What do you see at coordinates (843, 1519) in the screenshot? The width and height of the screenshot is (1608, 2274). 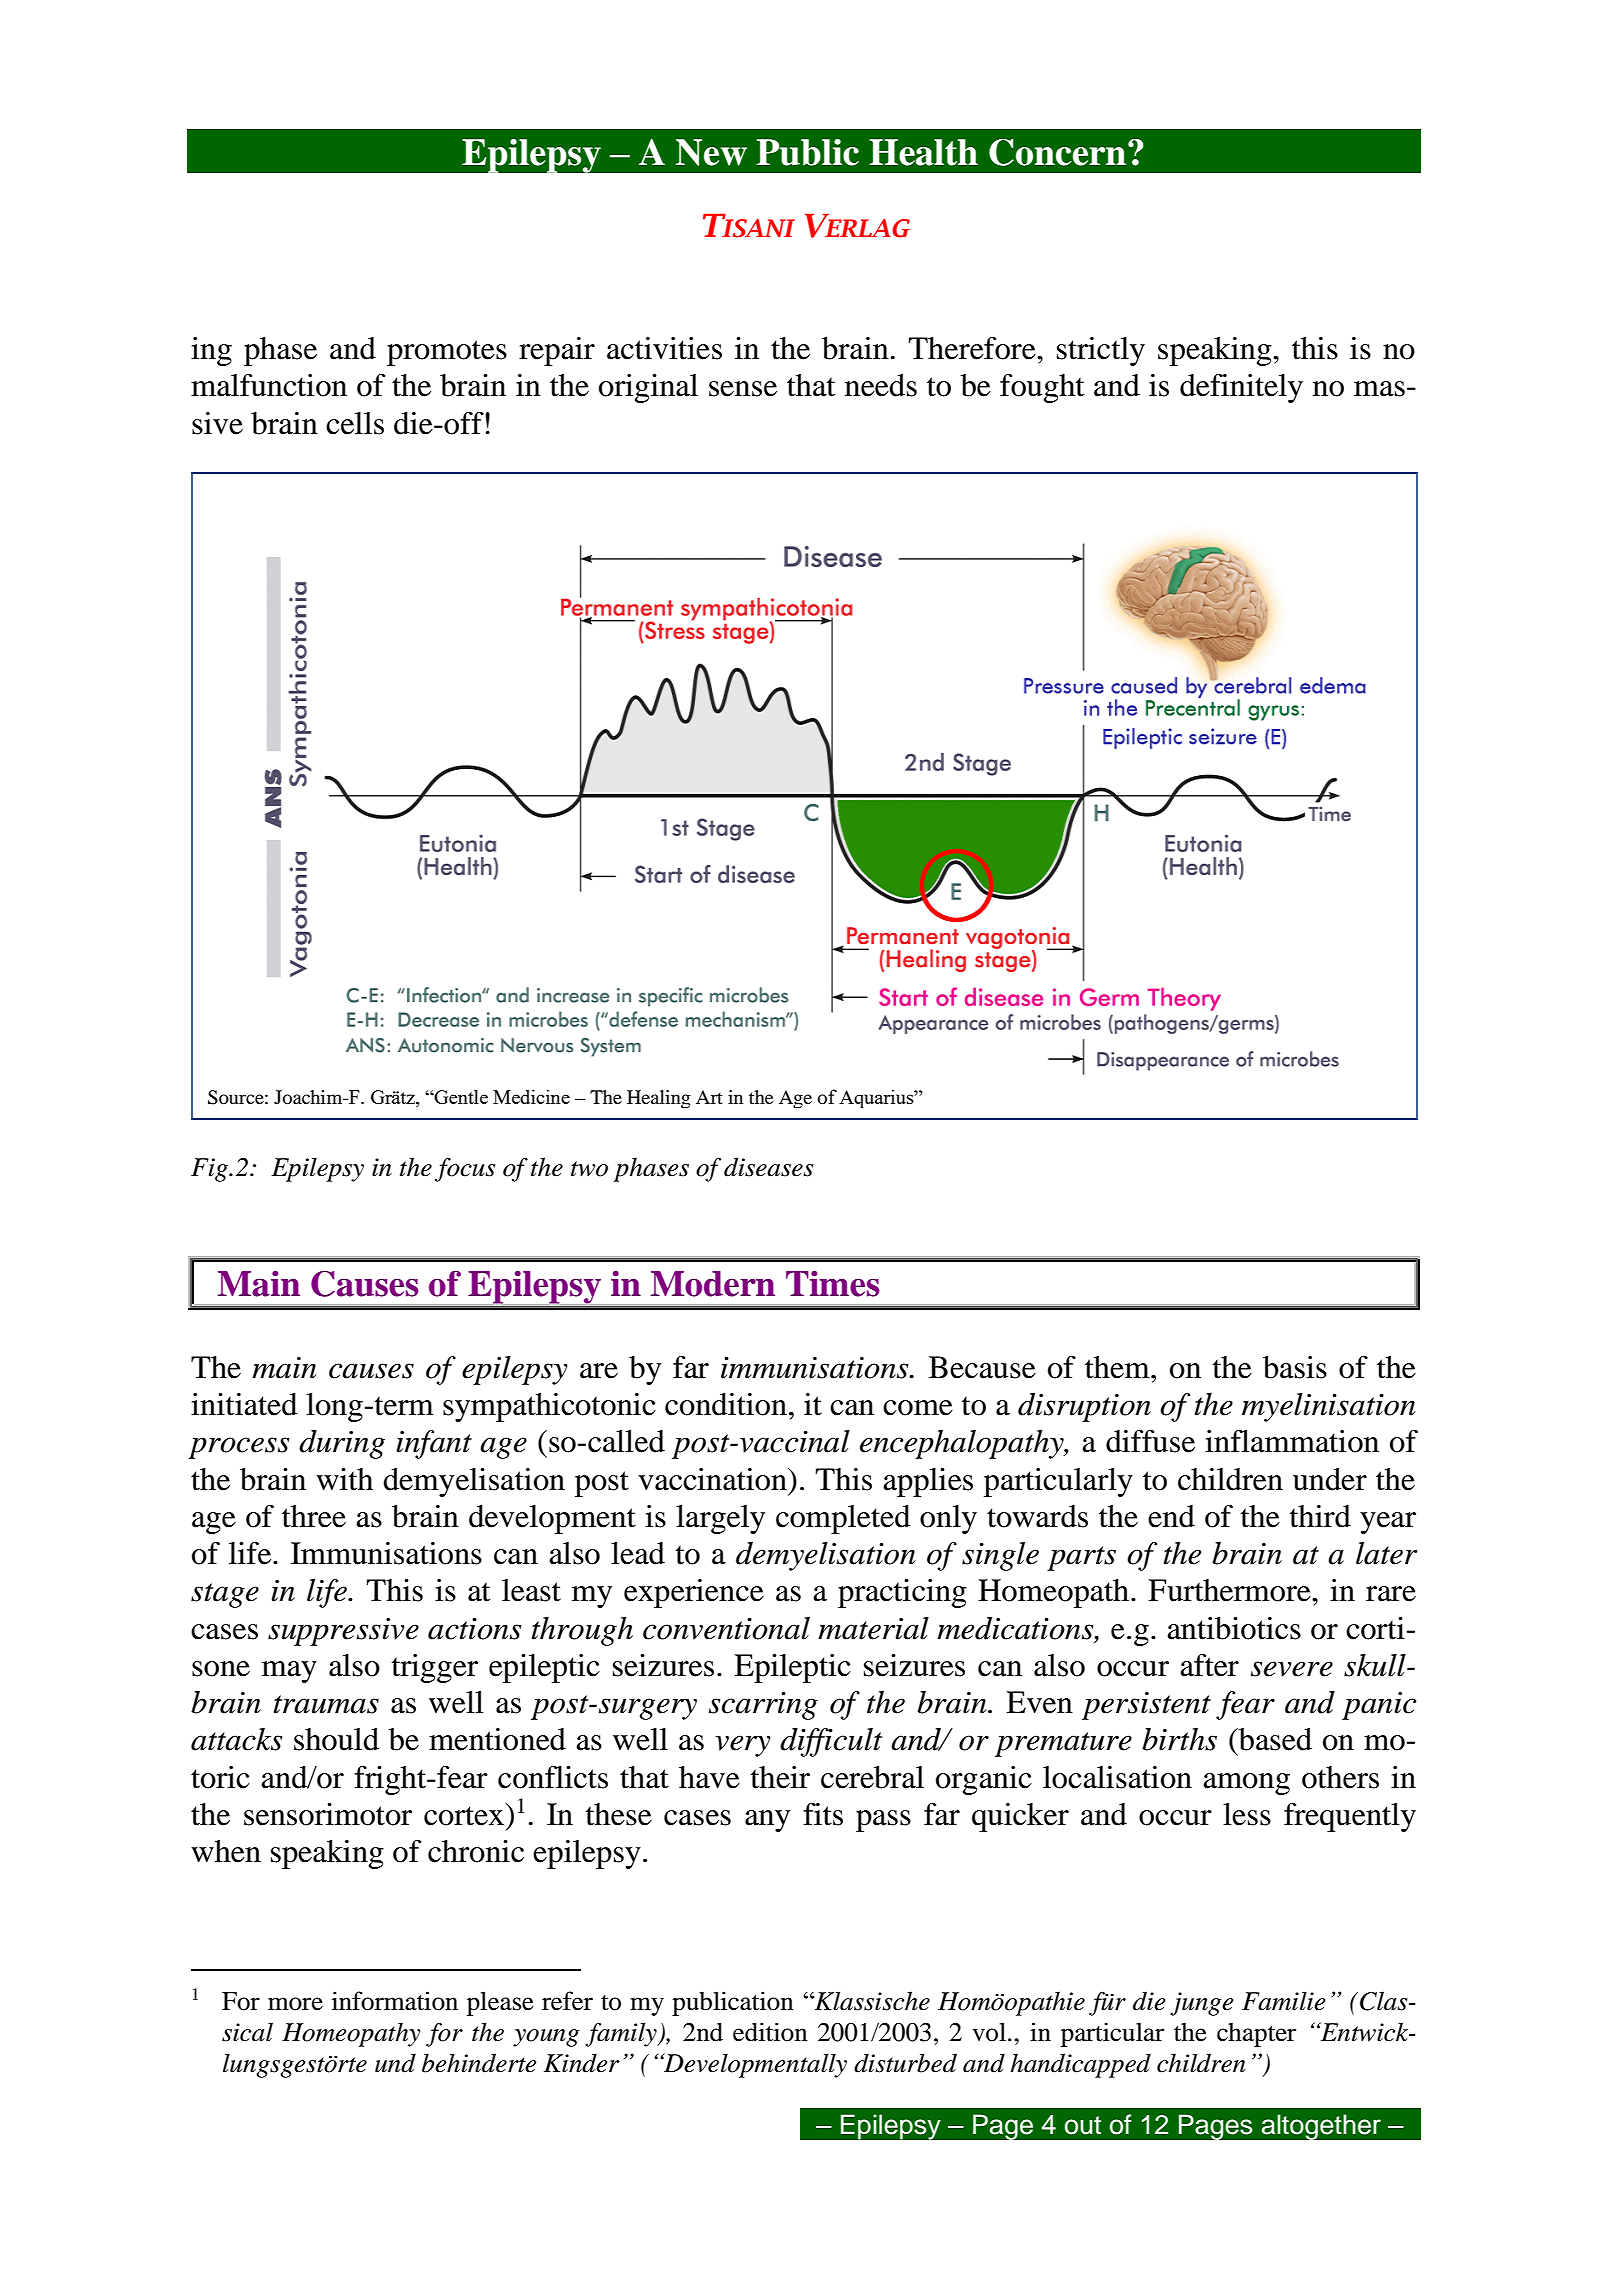 I see `completed` at bounding box center [843, 1519].
